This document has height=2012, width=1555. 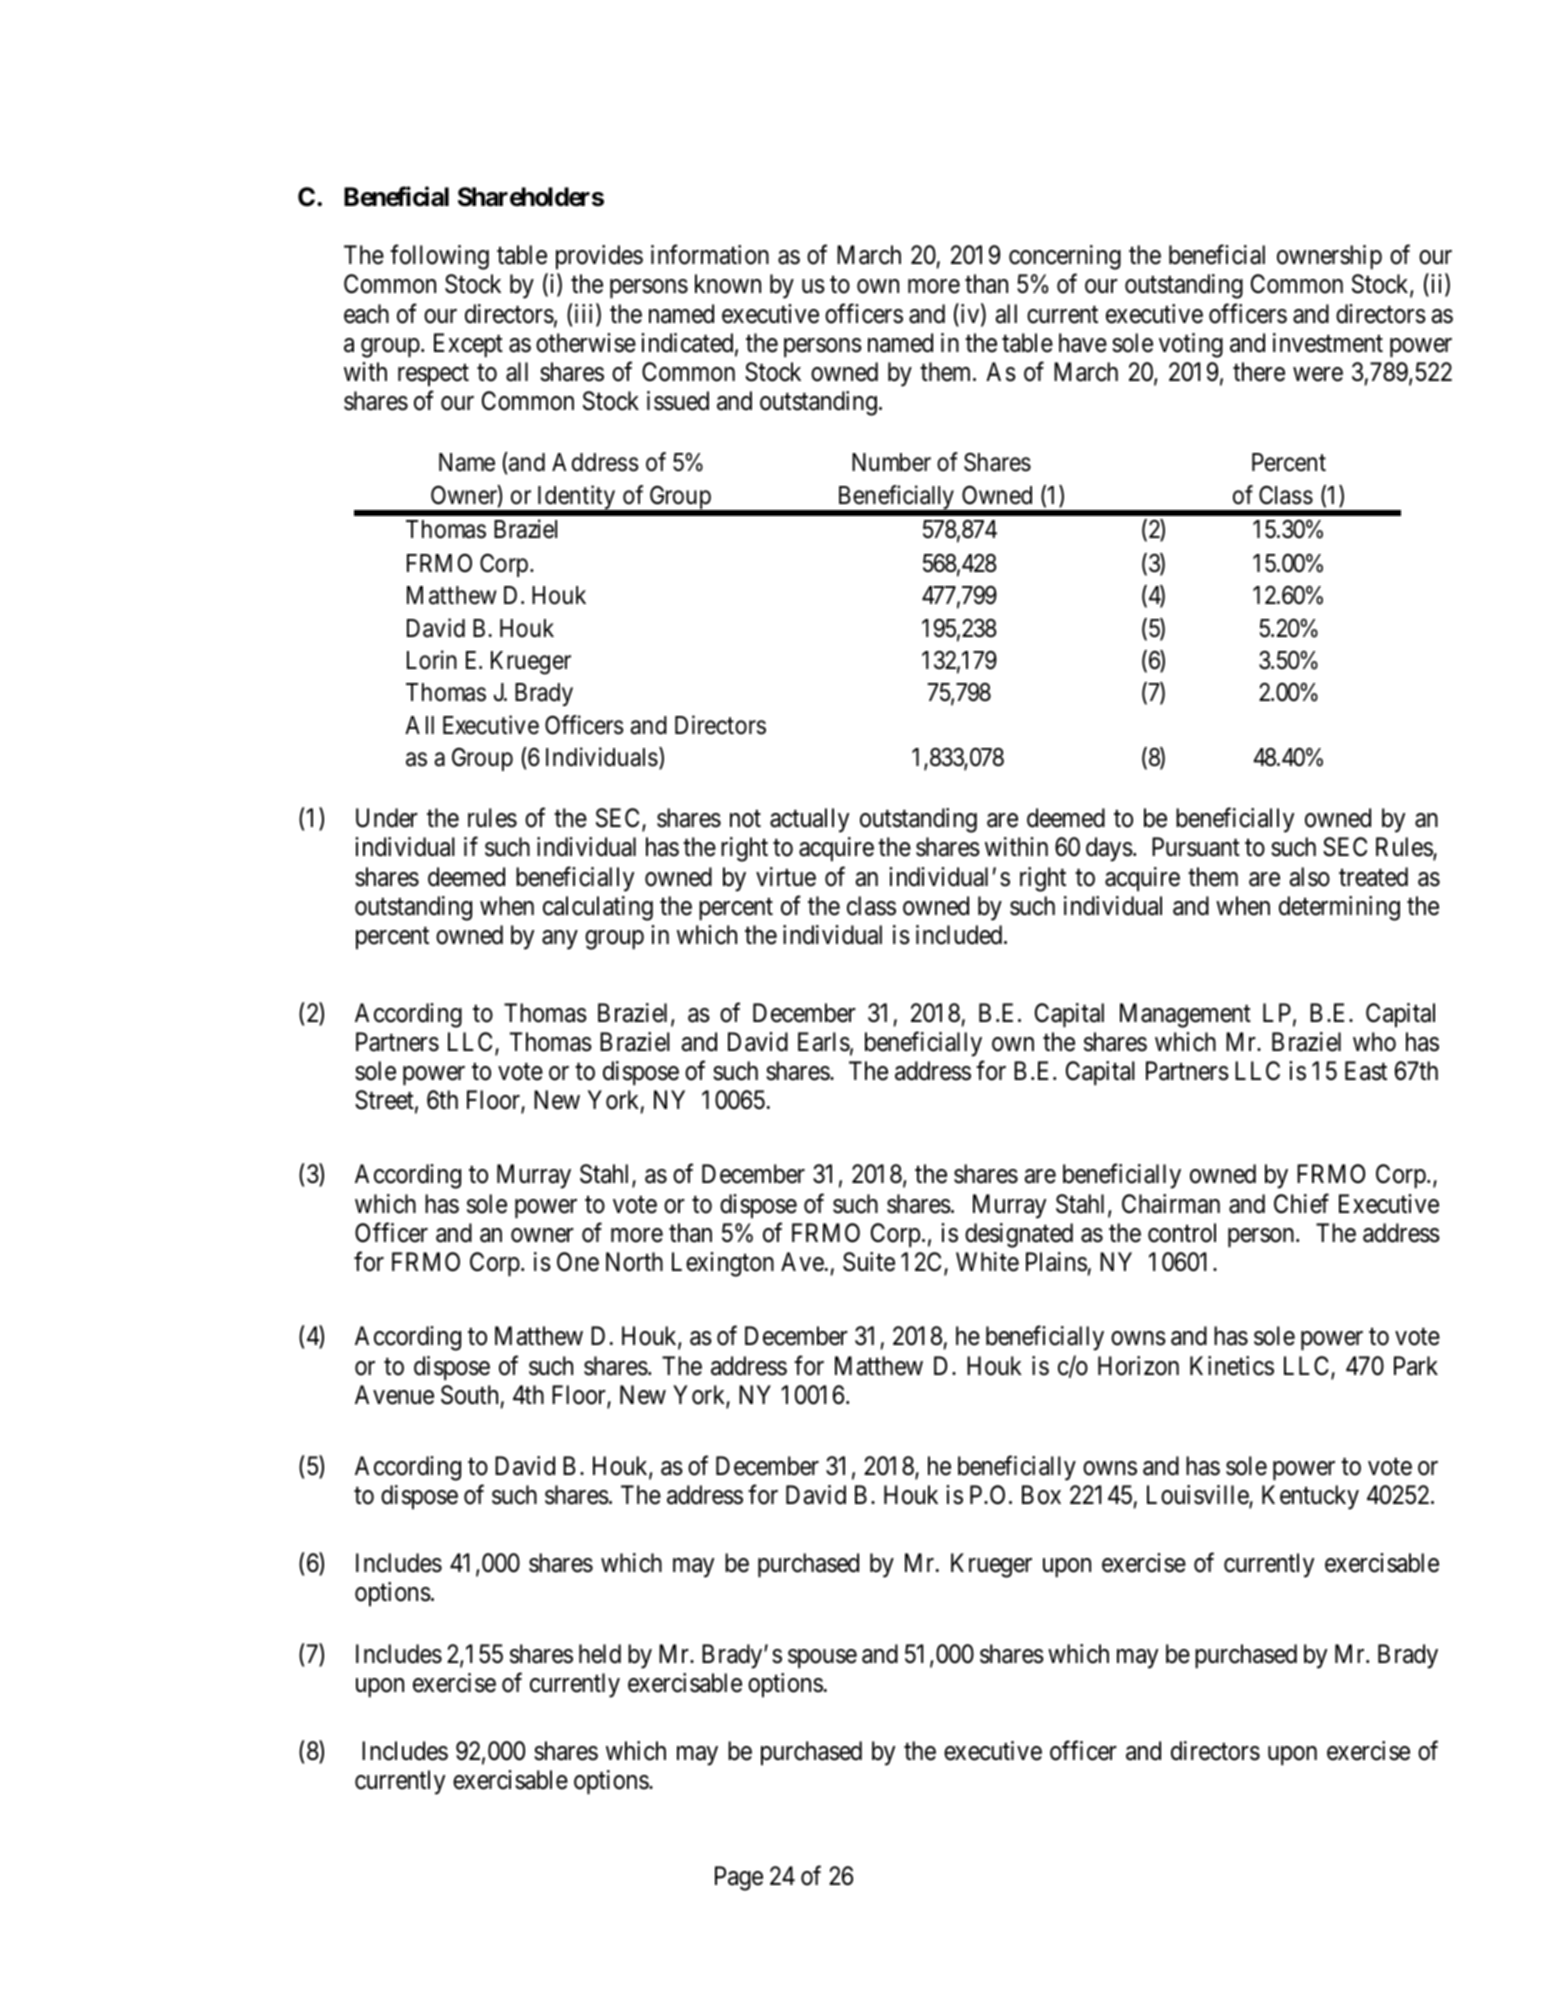 I want to click on Except, so click(x=468, y=345).
